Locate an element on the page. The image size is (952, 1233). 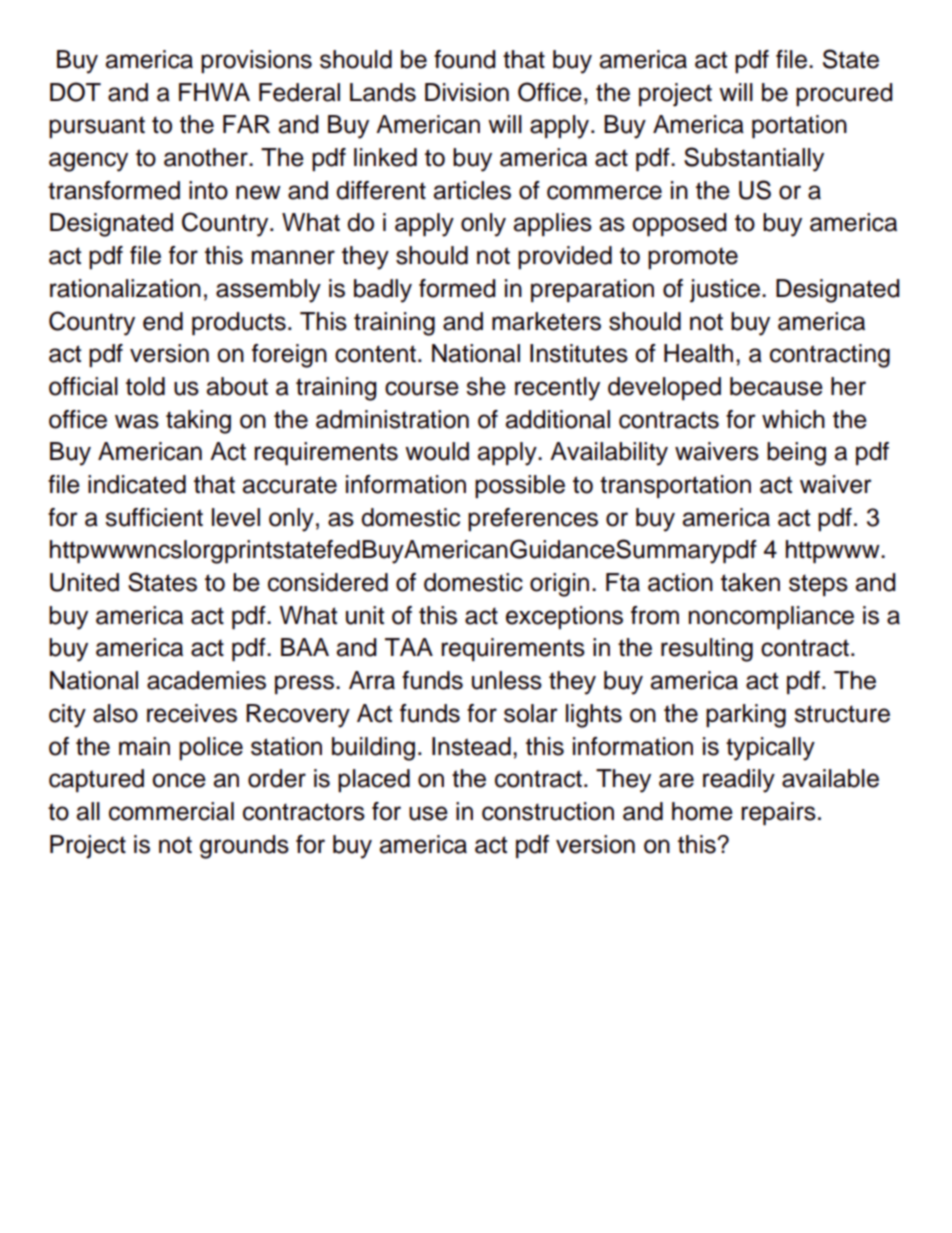
construction is located at coordinates (548, 811).
